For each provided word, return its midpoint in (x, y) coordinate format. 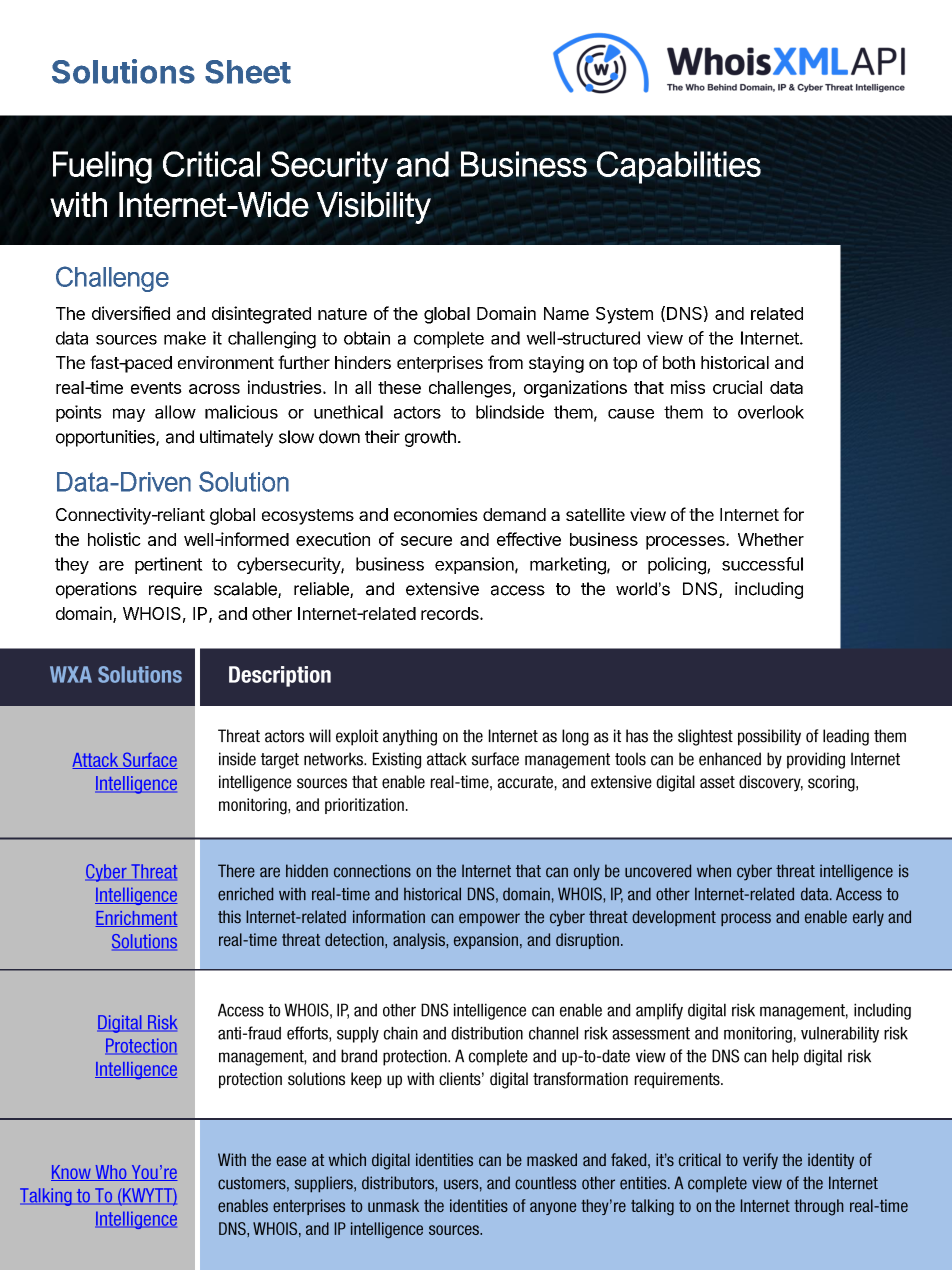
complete (449, 339)
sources (126, 340)
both (679, 362)
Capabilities (679, 167)
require (175, 590)
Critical (211, 164)
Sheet (248, 72)
